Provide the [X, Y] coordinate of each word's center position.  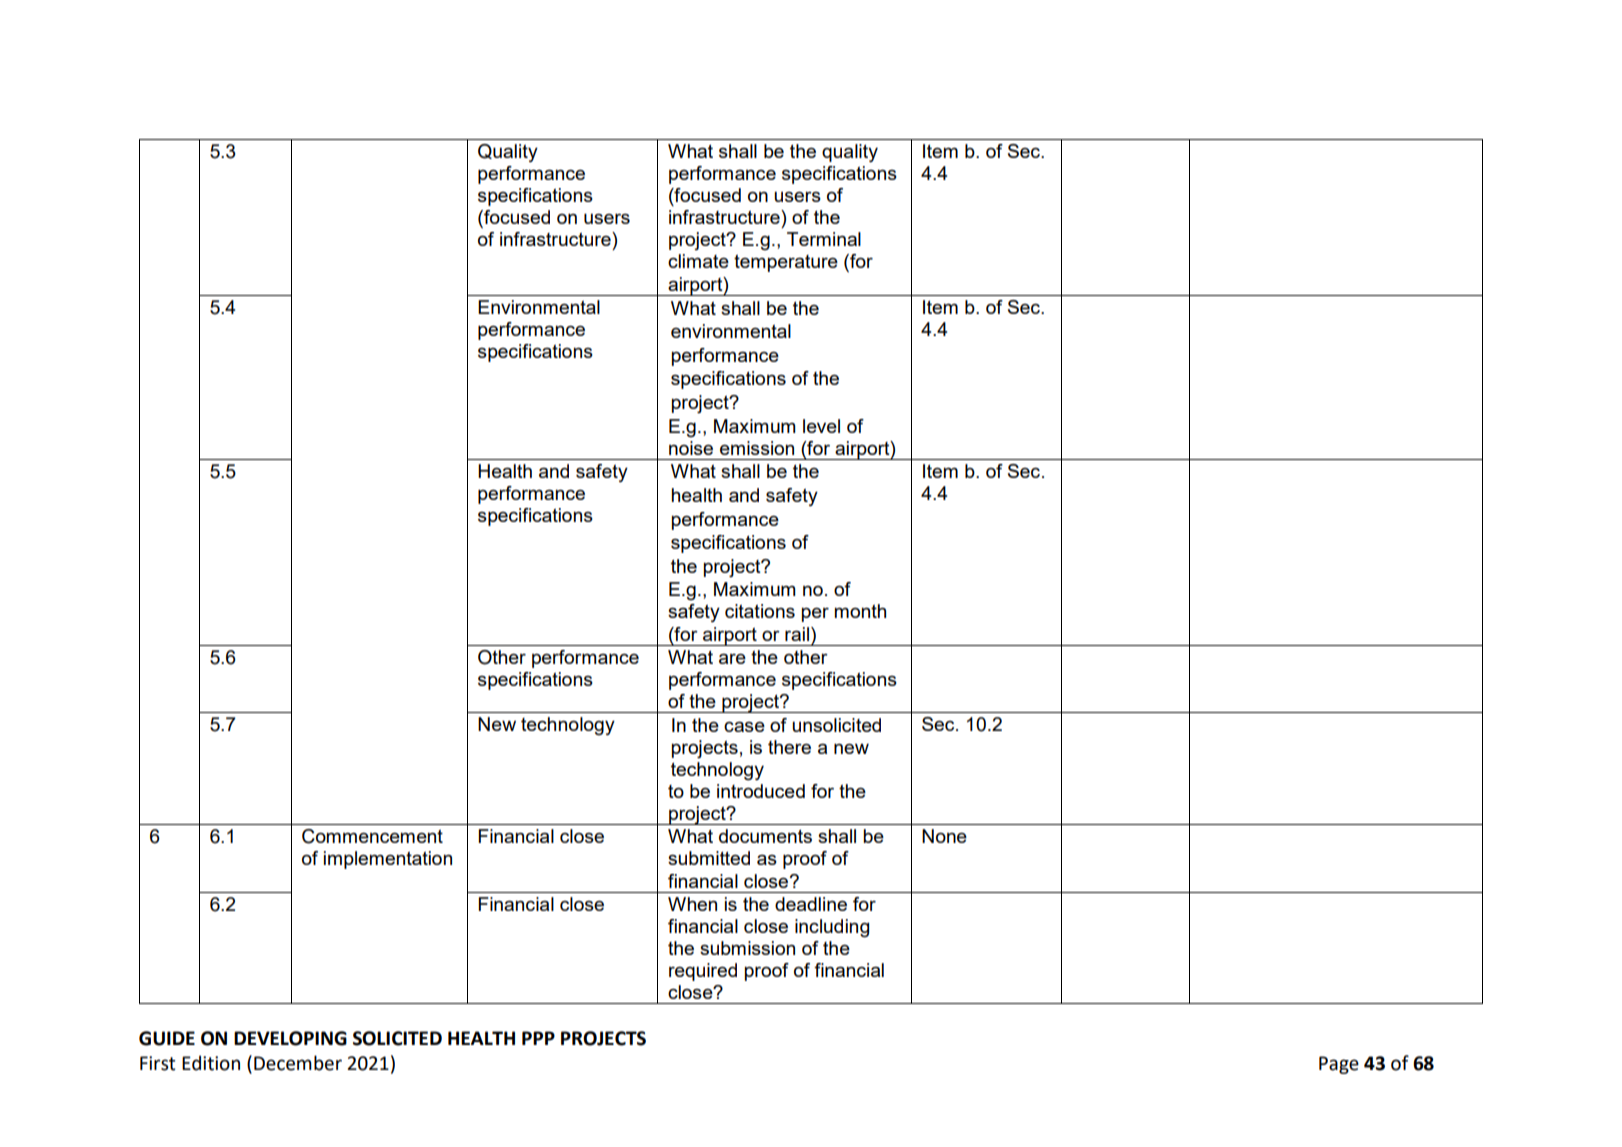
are [732, 659]
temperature [786, 263]
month [860, 611]
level [821, 426]
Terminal [824, 239]
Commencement [372, 836]
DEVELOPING [290, 1038]
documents [765, 836]
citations [760, 611]
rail [798, 634]
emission [757, 448]
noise [691, 448]
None [944, 836]
